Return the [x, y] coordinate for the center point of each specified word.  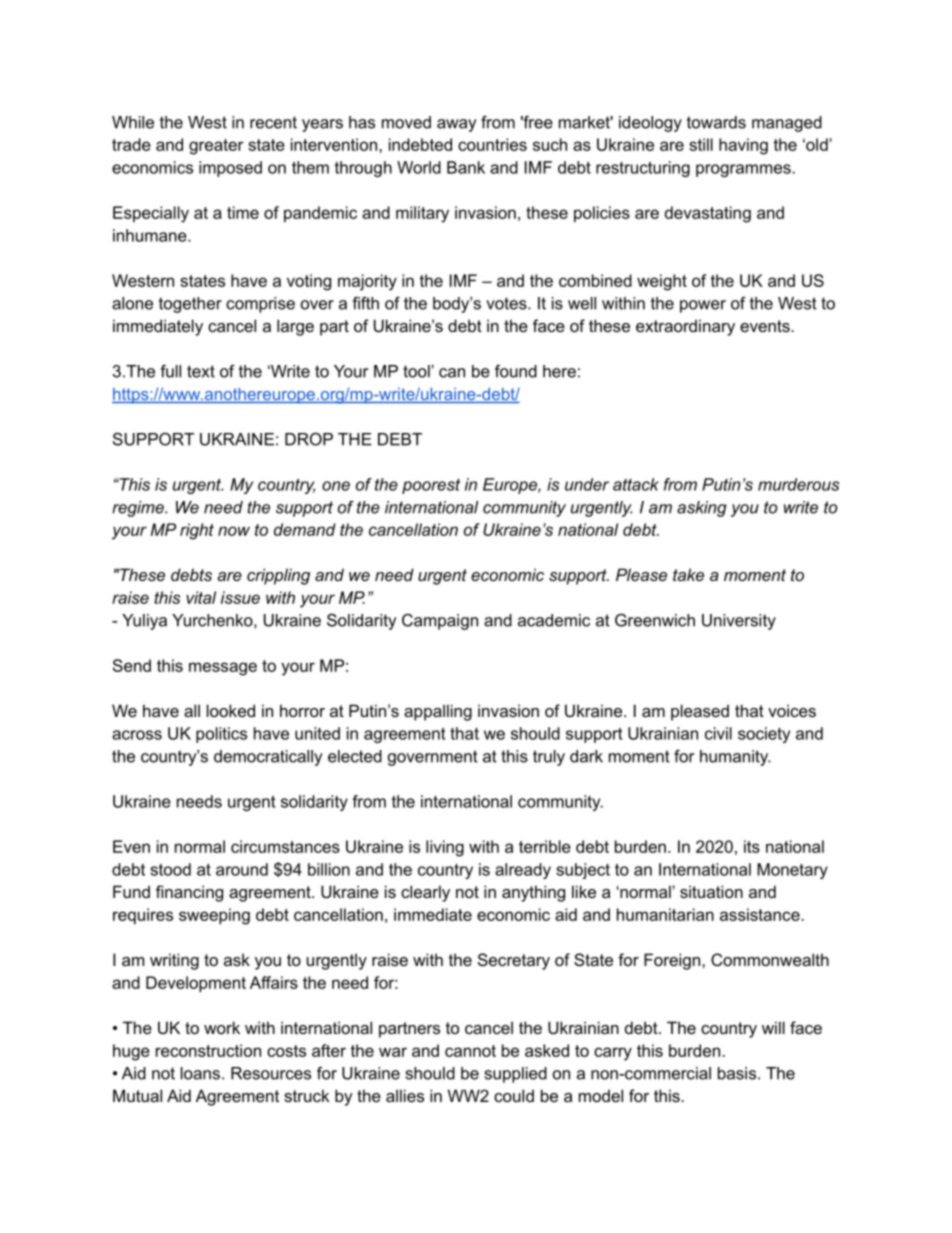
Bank [466, 167]
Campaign [440, 622]
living [445, 848]
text [201, 371]
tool [417, 371]
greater [216, 147]
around [242, 869]
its [752, 846]
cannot [470, 1051]
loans [200, 1073]
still [701, 144]
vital [201, 597]
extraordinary [685, 327]
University [739, 622]
